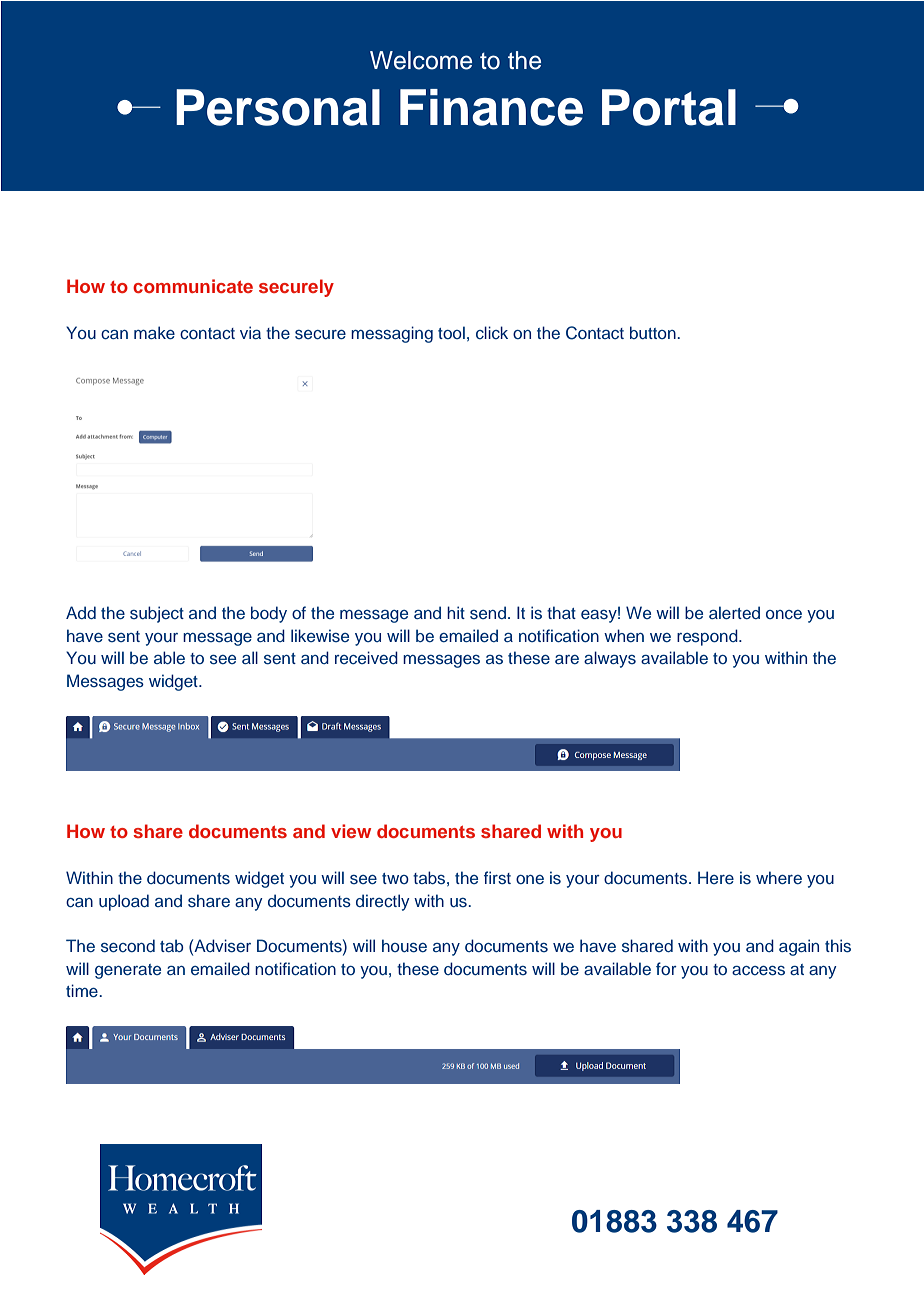 This document has height=1308, width=924. Describe the element at coordinates (128, 971) in the document. I see `generate` at that location.
